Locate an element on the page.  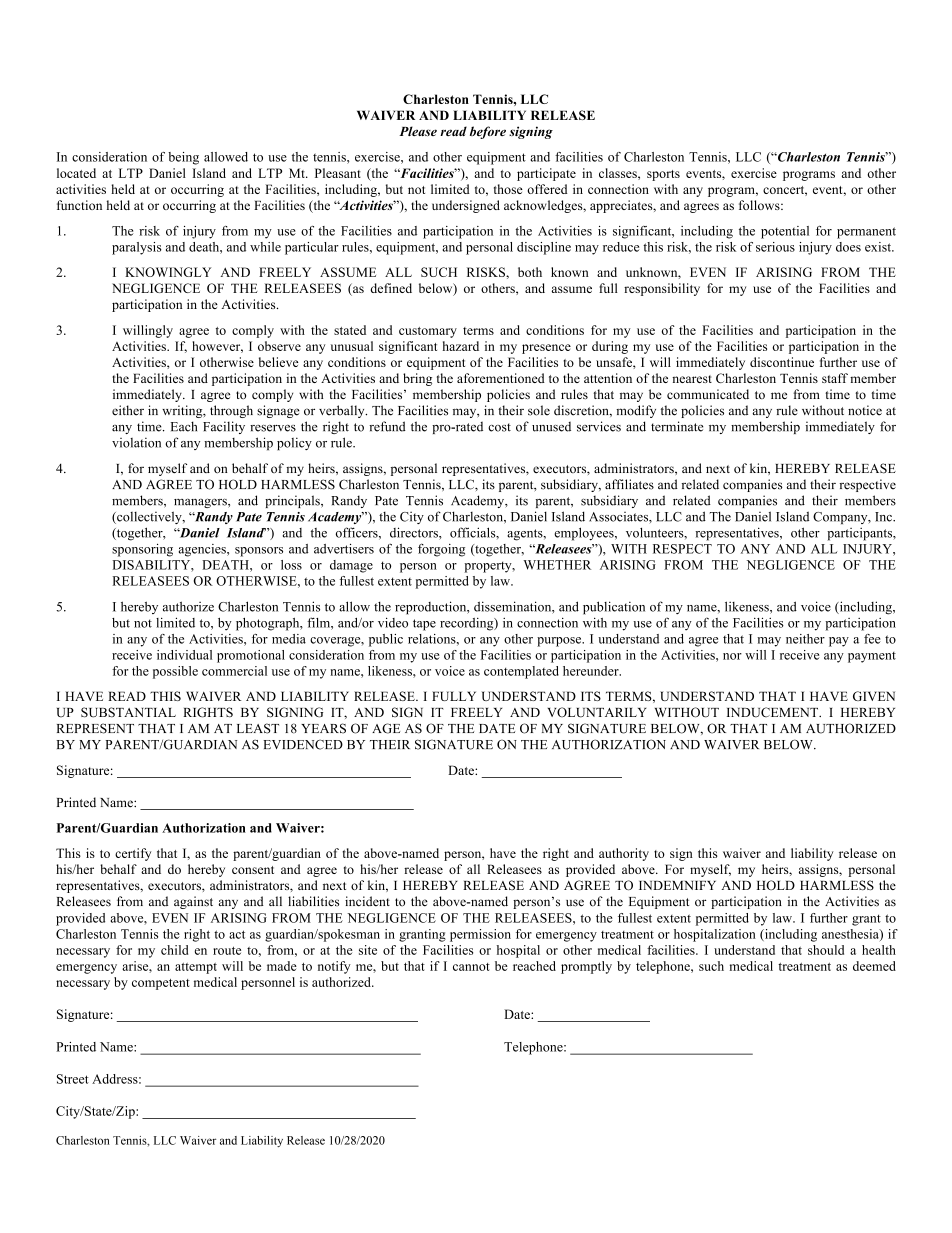
sponsoring is located at coordinates (142, 550).
